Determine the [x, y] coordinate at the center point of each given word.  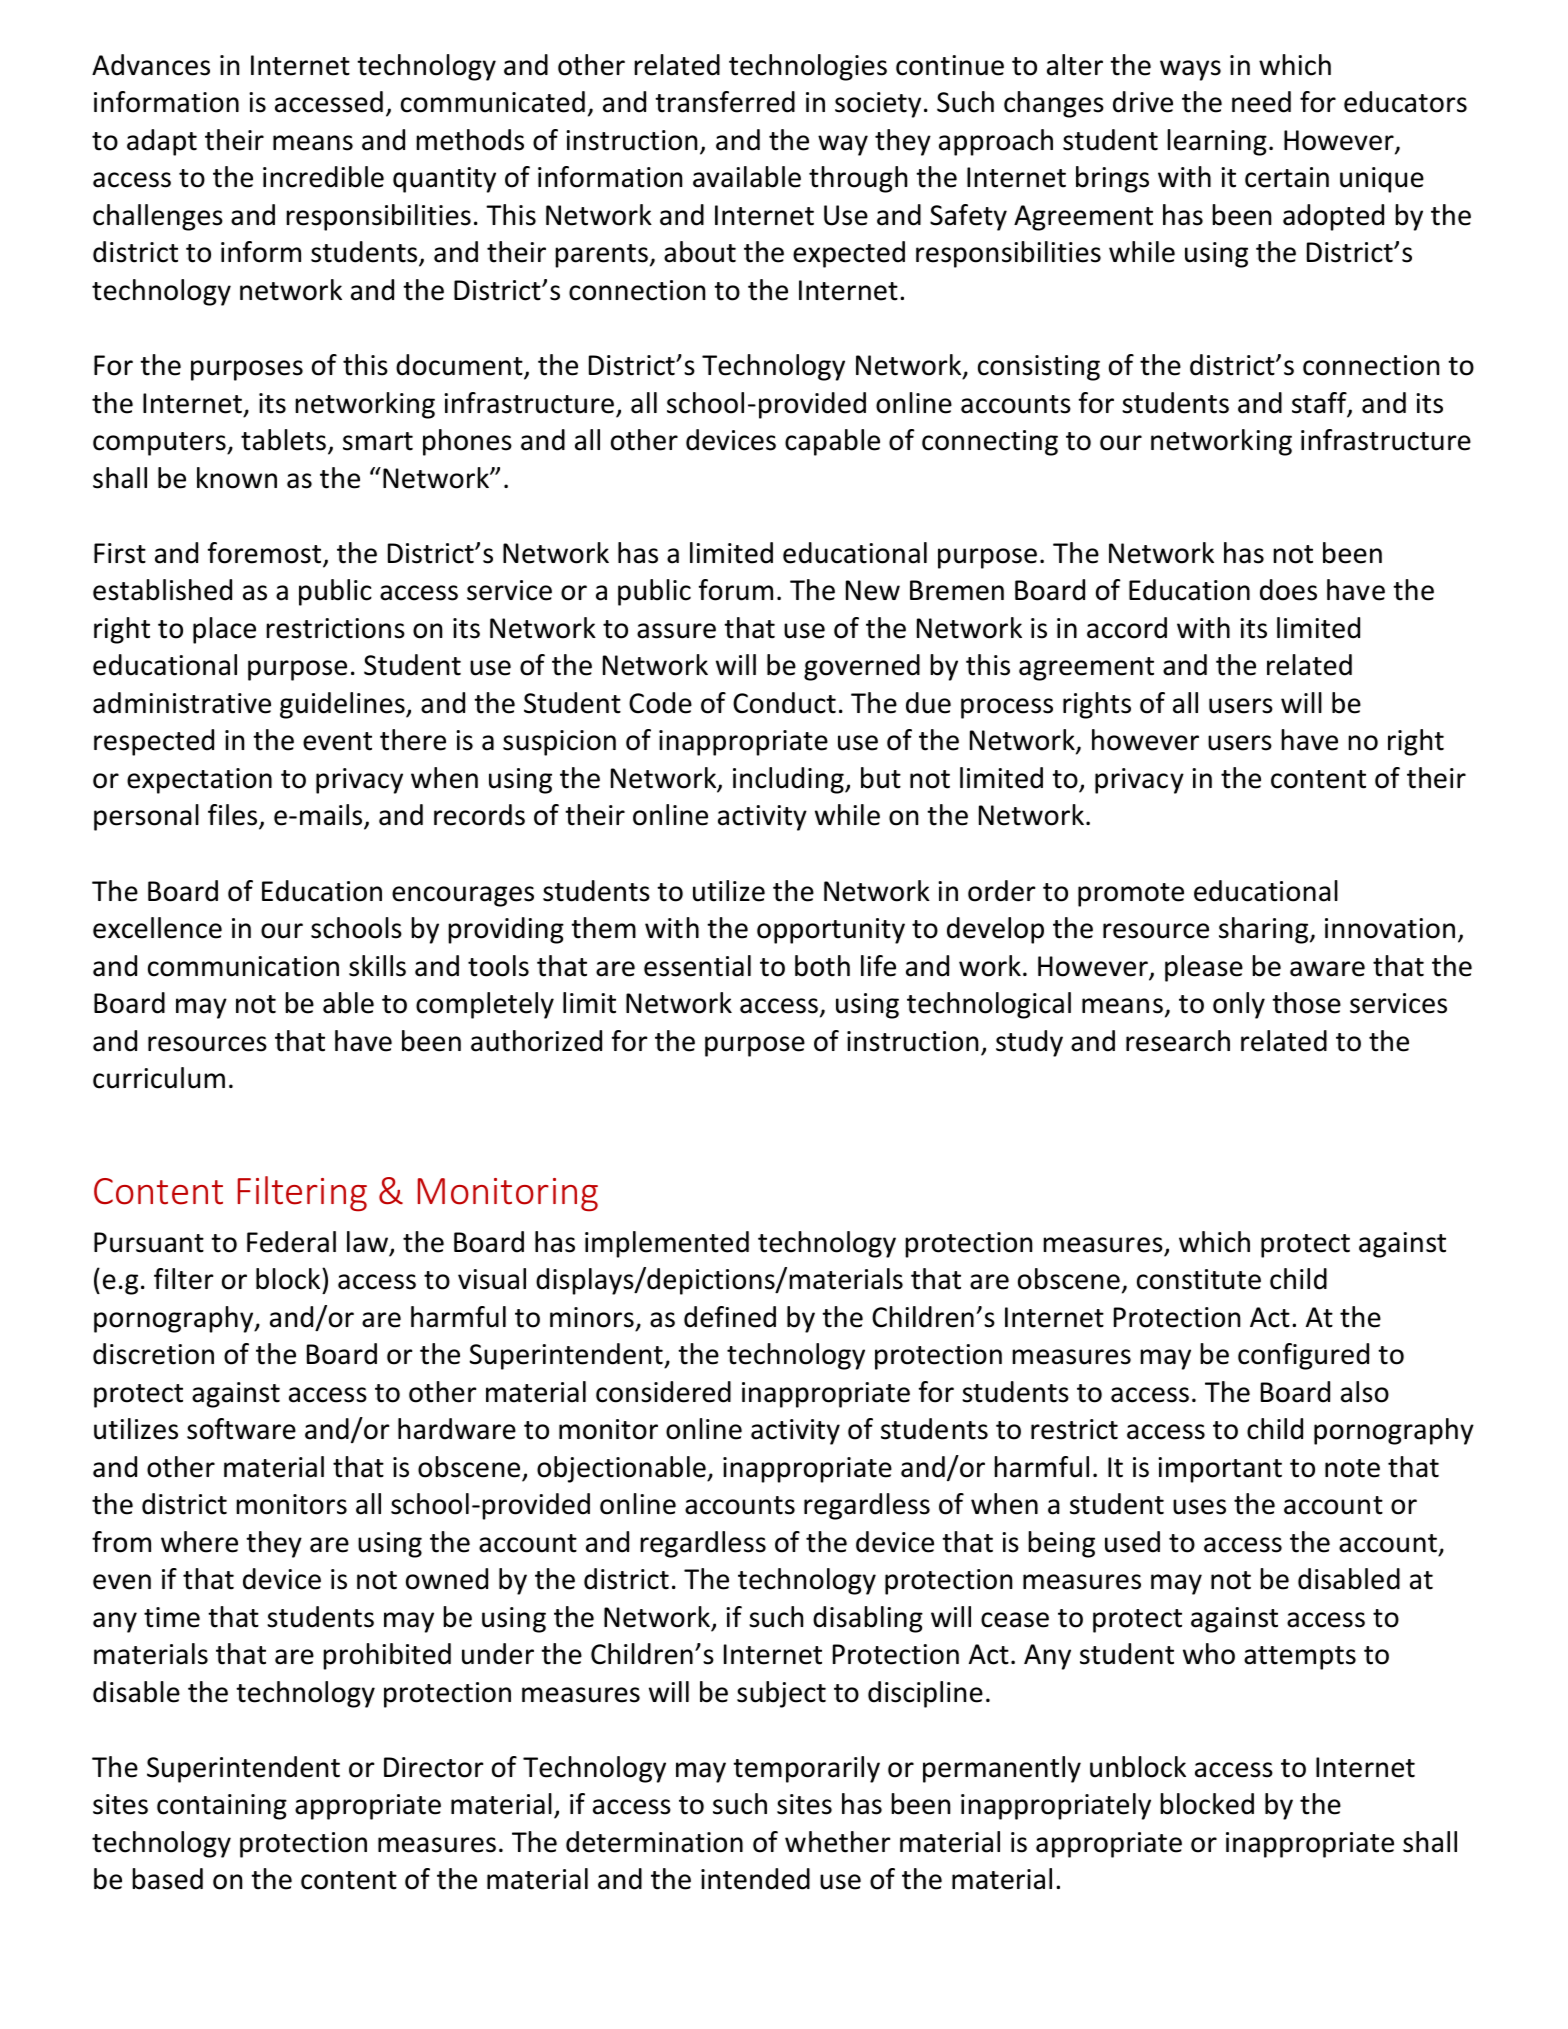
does [1288, 590]
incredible [323, 177]
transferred [725, 102]
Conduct [784, 703]
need [1261, 102]
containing [222, 1807]
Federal [291, 1242]
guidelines [343, 705]
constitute [1199, 1279]
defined [730, 1317]
